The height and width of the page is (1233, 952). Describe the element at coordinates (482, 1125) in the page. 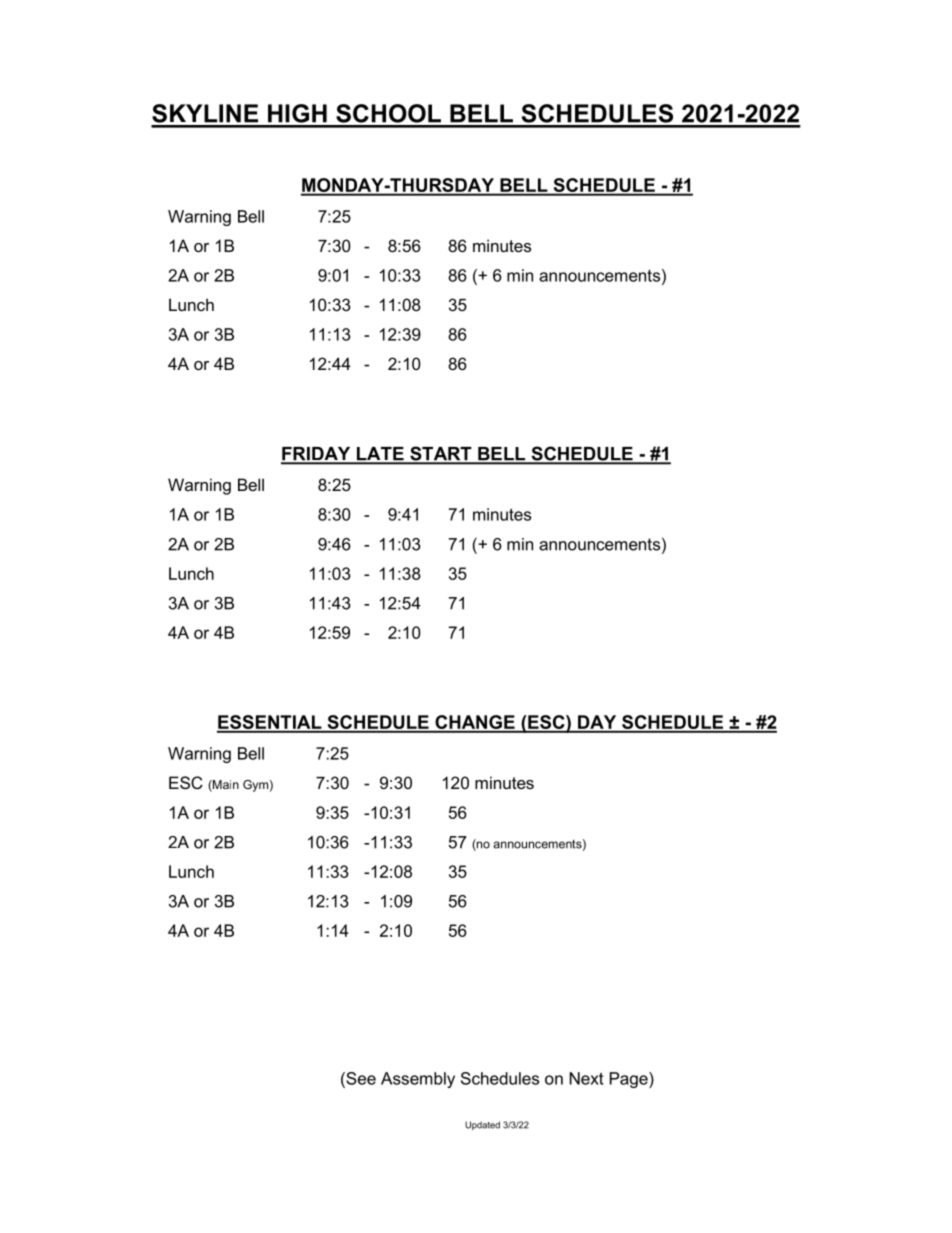

I see `Updated` at that location.
